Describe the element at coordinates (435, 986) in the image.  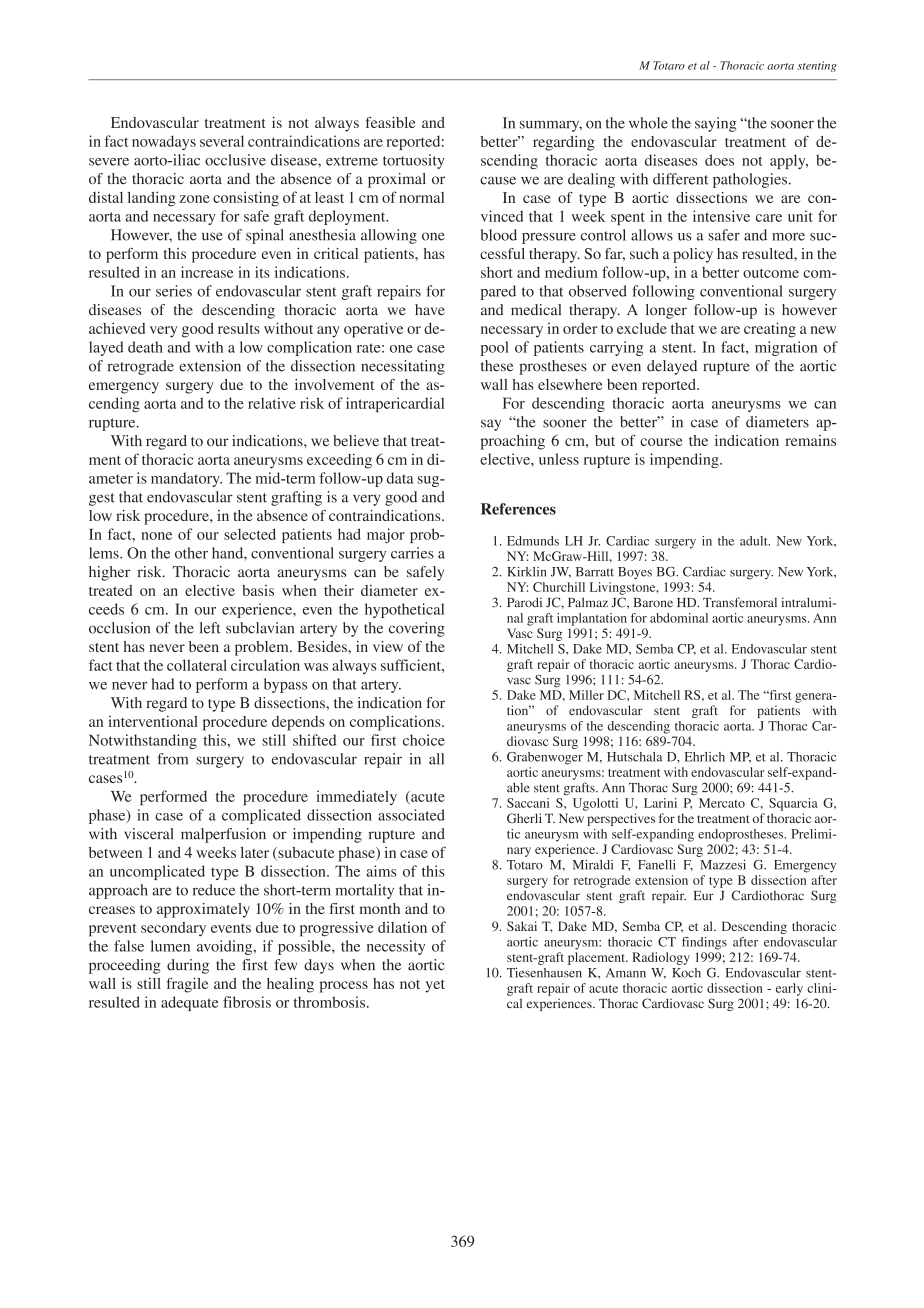
I see `yet` at that location.
